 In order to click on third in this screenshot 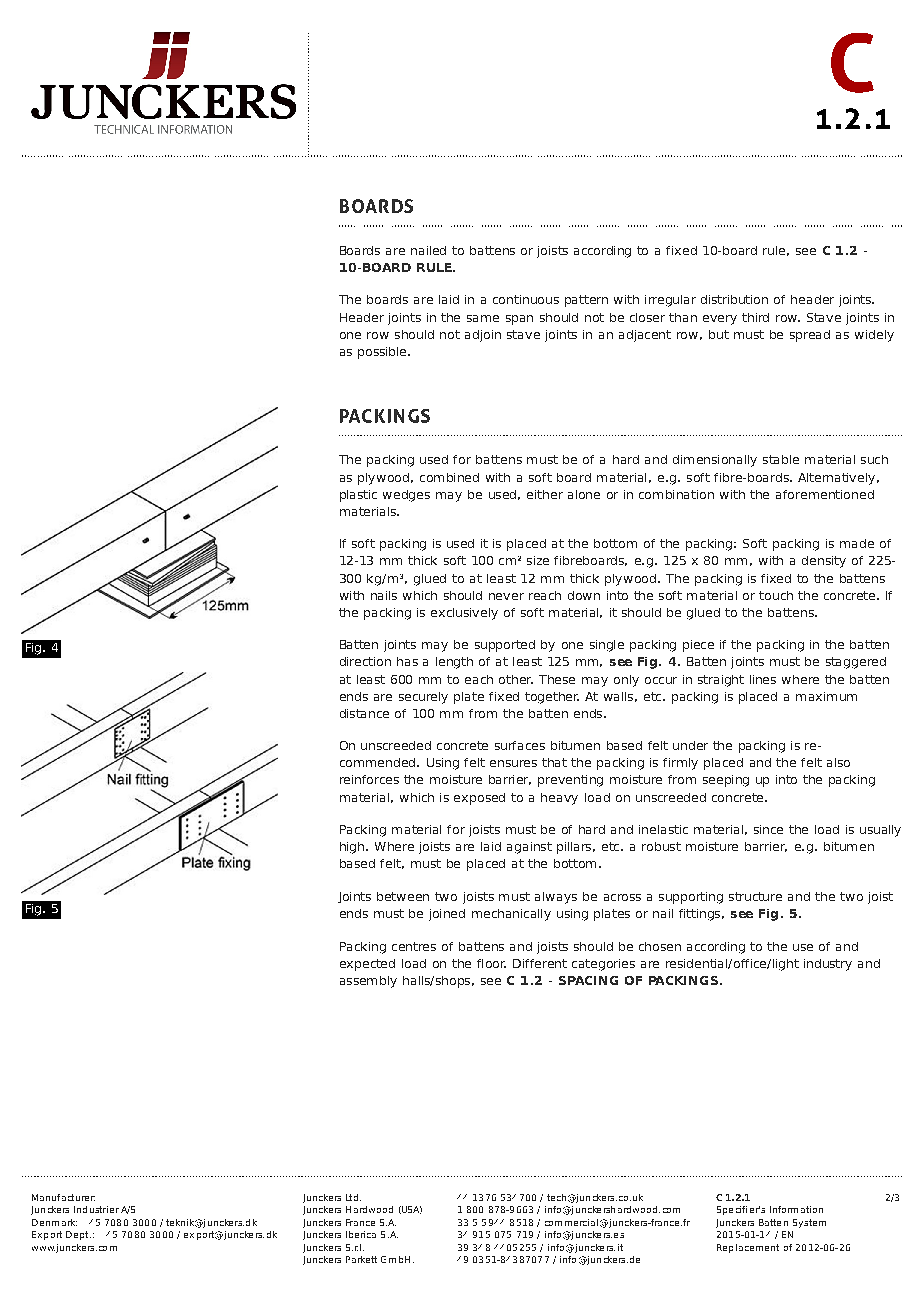, I will do `click(755, 317)`.
